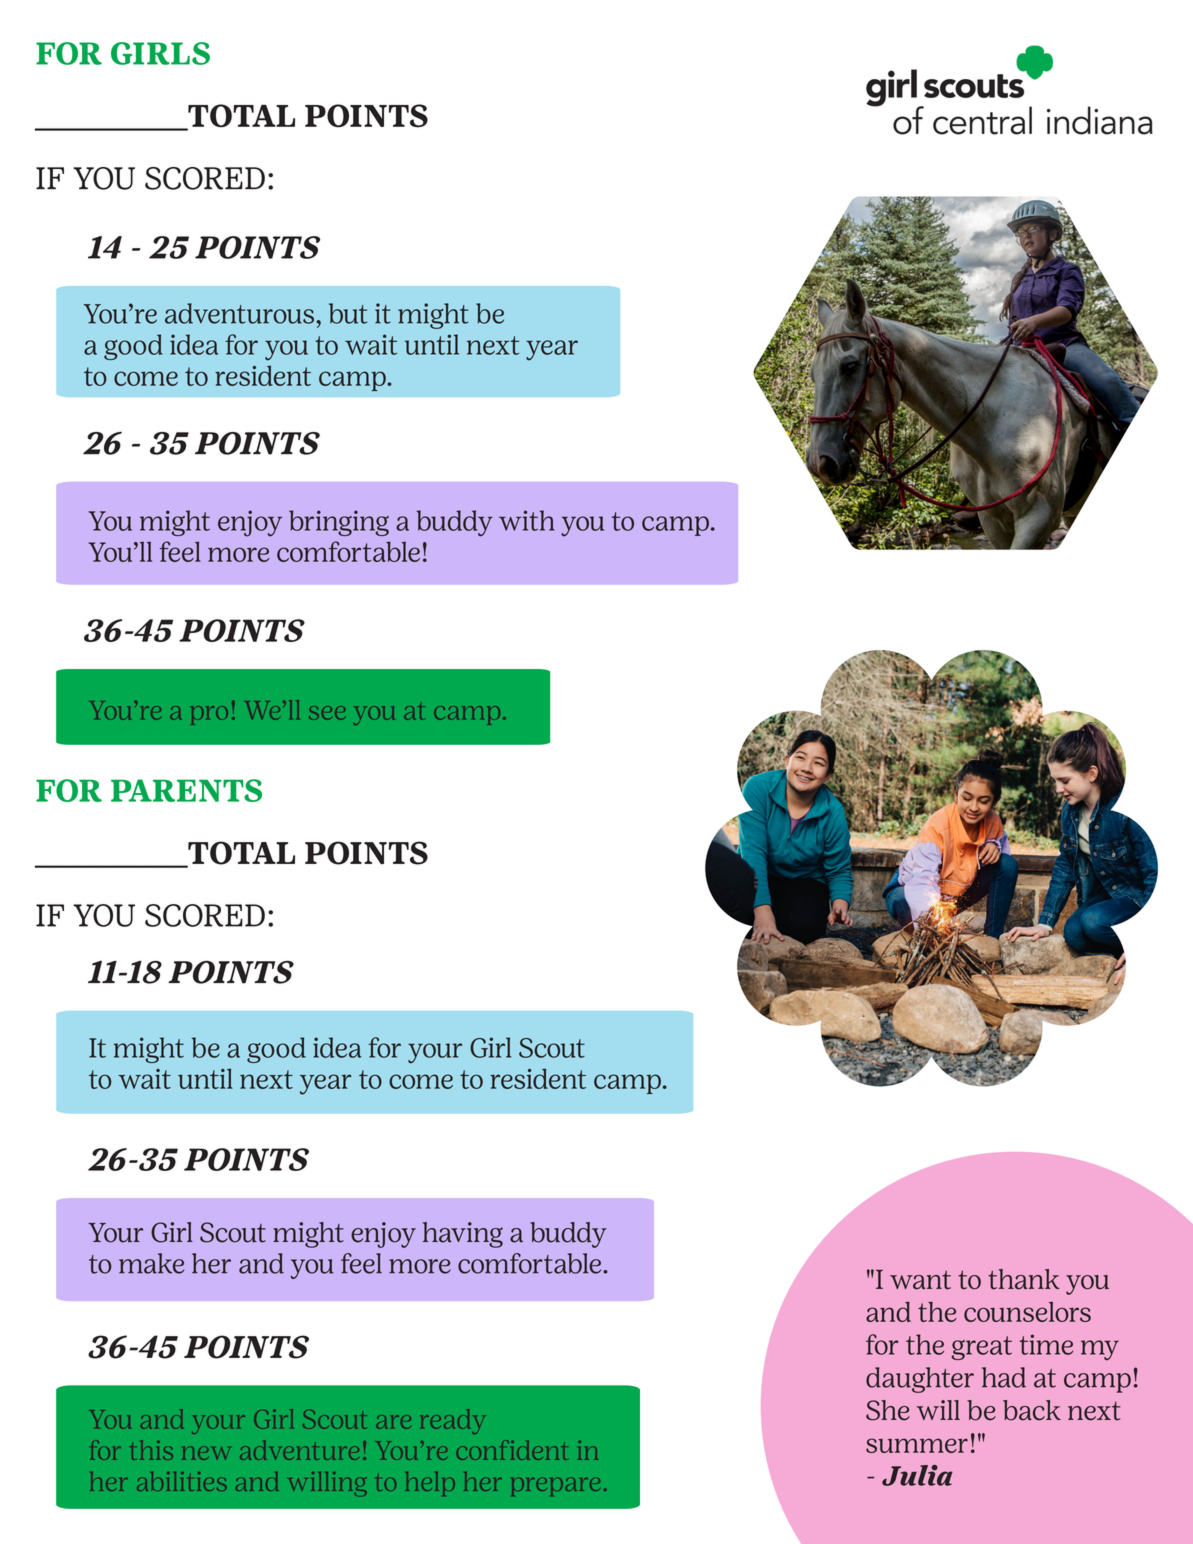 This screenshot has width=1193, height=1544. What do you see at coordinates (920, 1280) in the screenshot?
I see `want` at bounding box center [920, 1280].
